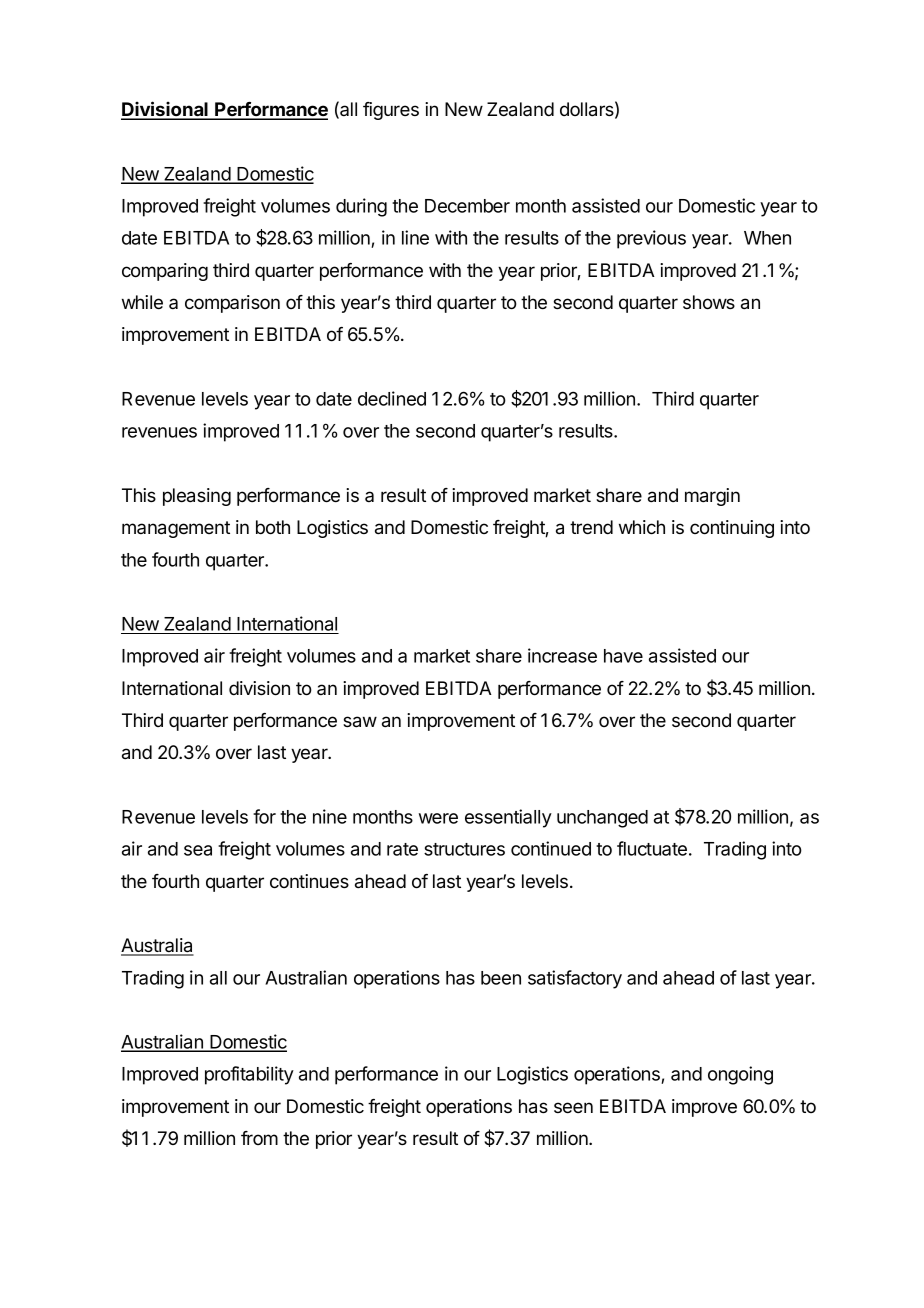 The image size is (924, 1308). I want to click on profitability, so click(249, 1075).
